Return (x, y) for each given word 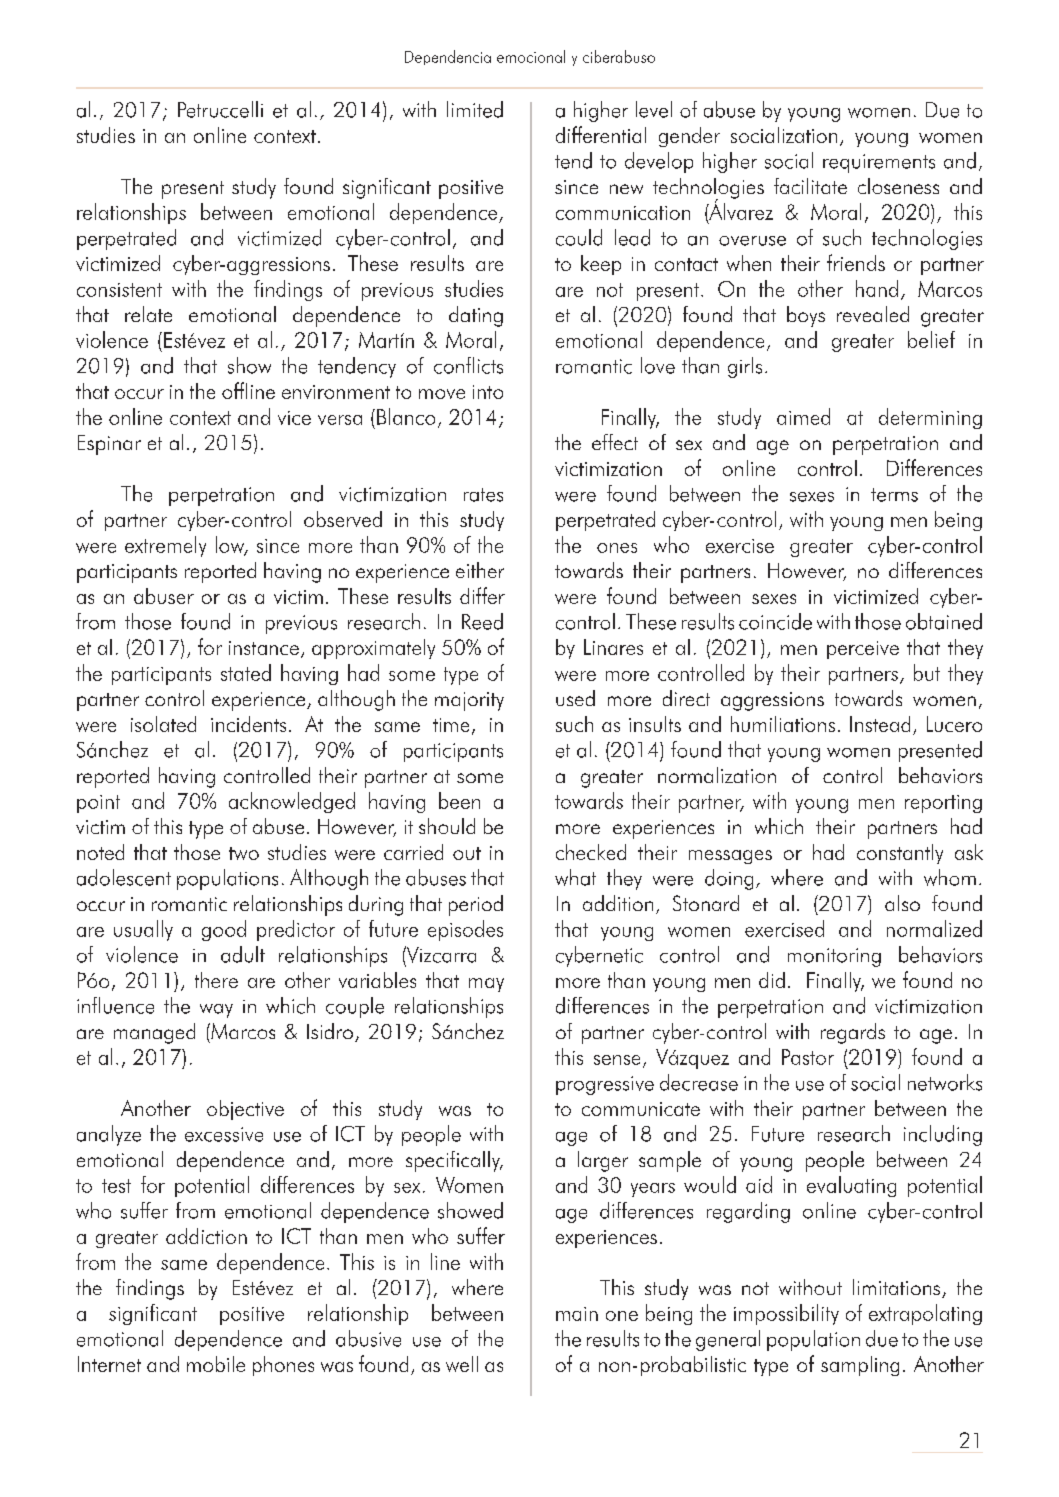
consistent (119, 290)
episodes (465, 930)
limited (475, 109)
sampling (860, 1366)
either (480, 570)
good (224, 930)
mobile (216, 1364)
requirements (879, 163)
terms (894, 495)
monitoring (834, 957)
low (231, 545)
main (577, 1314)
